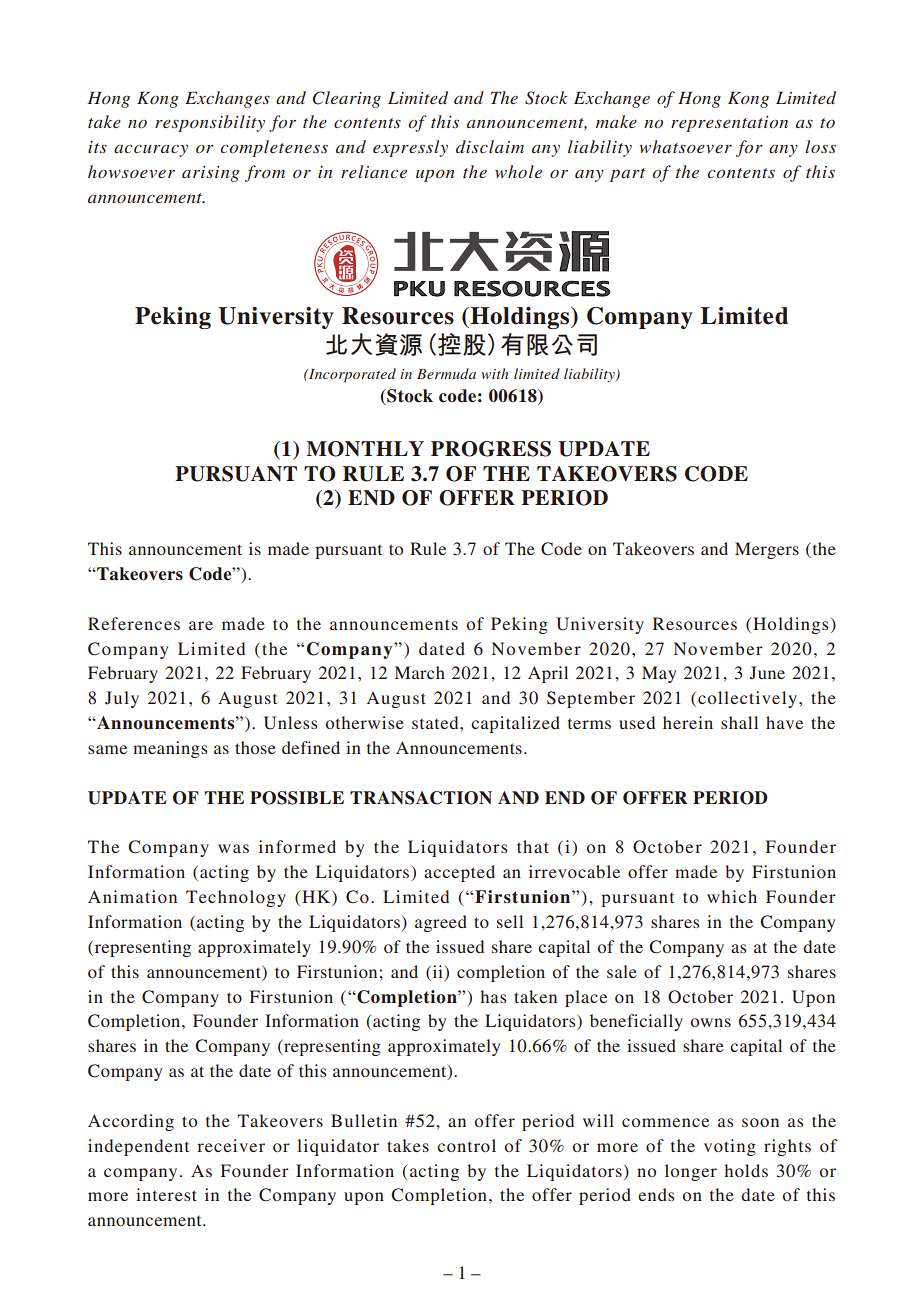 The image size is (924, 1308). Describe the element at coordinates (732, 896) in the screenshot. I see `which` at that location.
